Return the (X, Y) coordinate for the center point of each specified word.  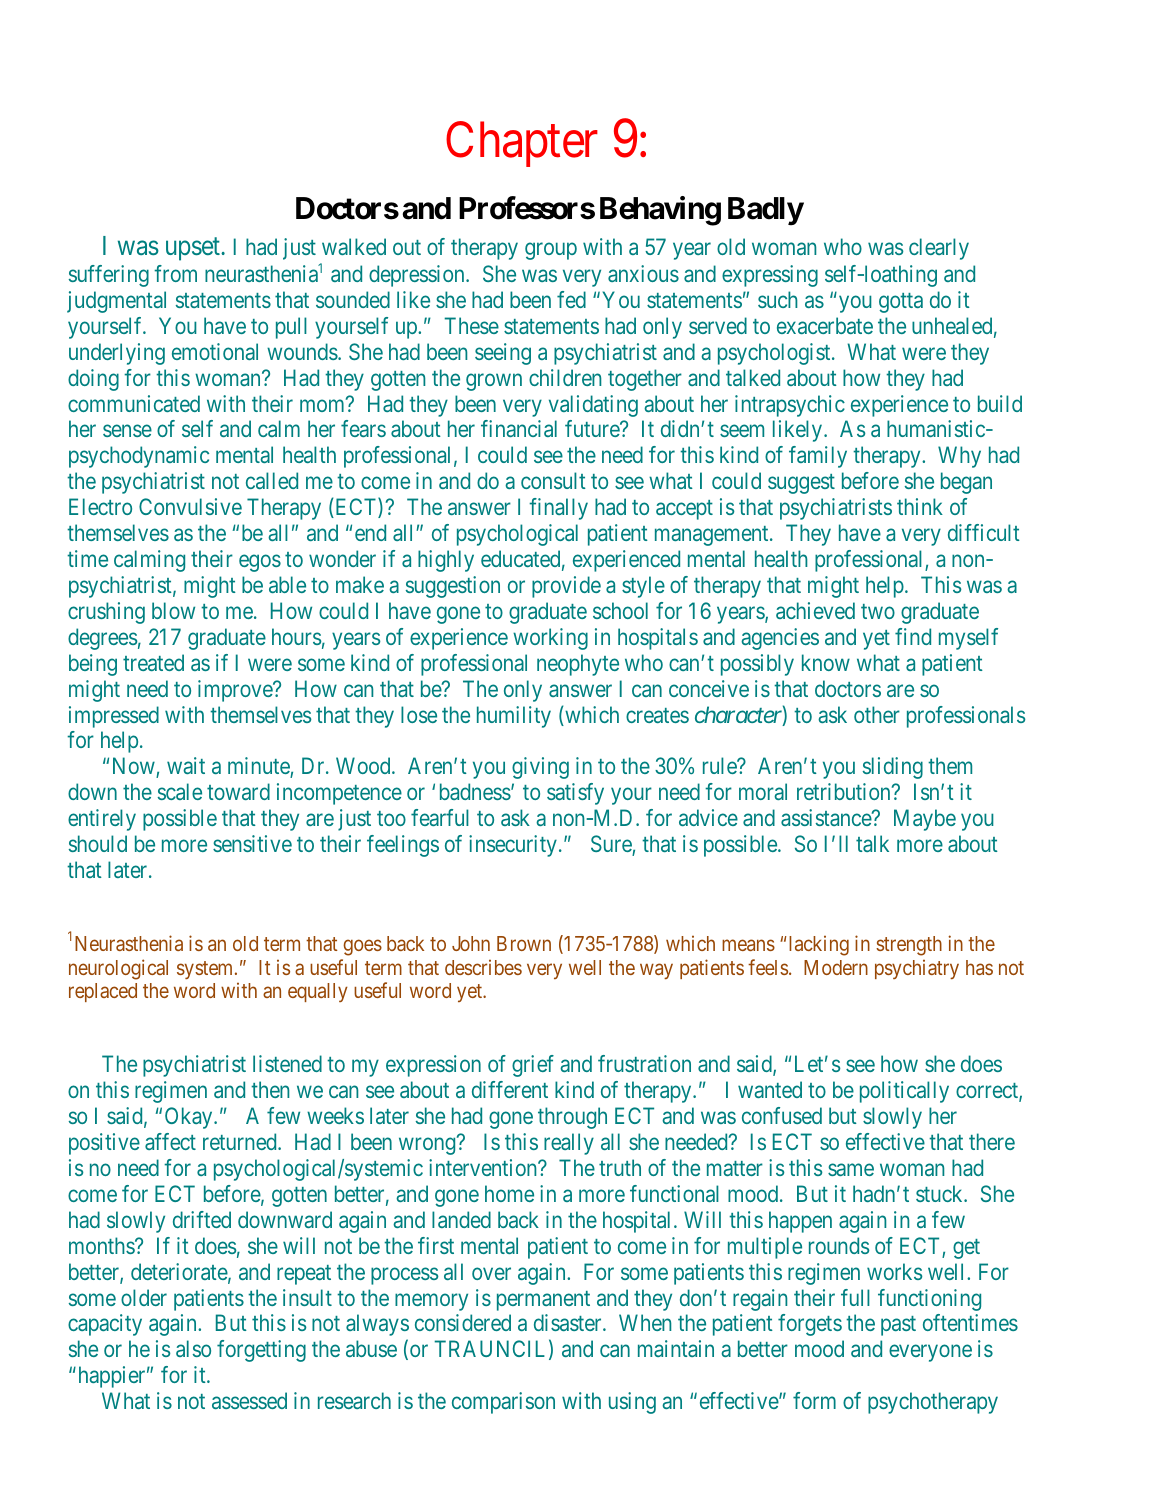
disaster (569, 1322)
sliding (893, 768)
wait (186, 765)
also (193, 1348)
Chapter (522, 144)
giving (540, 768)
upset (194, 249)
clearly (939, 249)
